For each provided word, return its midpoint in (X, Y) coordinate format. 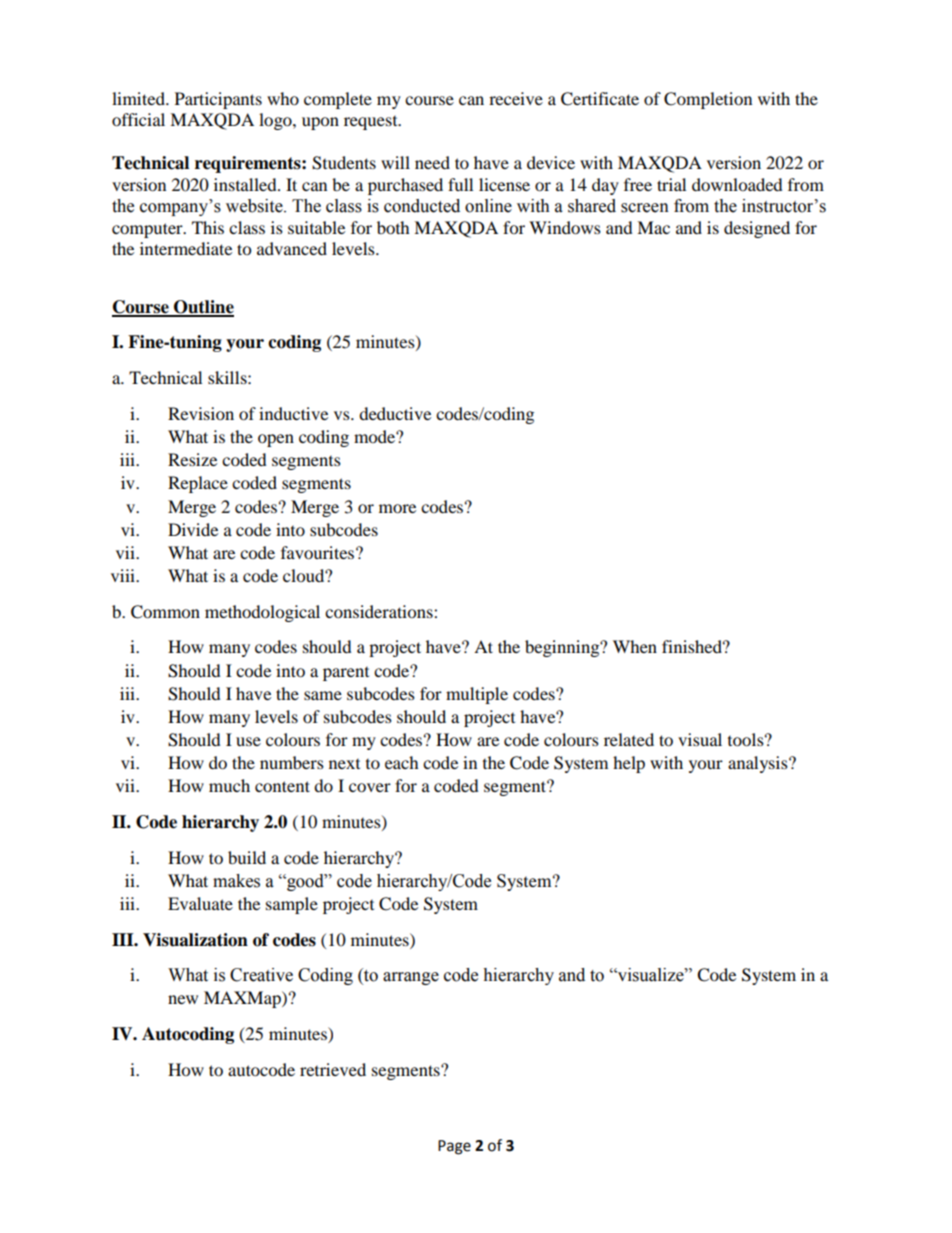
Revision (201, 413)
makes (236, 881)
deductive (395, 413)
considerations (380, 611)
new (183, 999)
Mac (653, 227)
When (635, 646)
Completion (708, 100)
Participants (218, 100)
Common (165, 612)
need (432, 162)
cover (370, 787)
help (629, 764)
